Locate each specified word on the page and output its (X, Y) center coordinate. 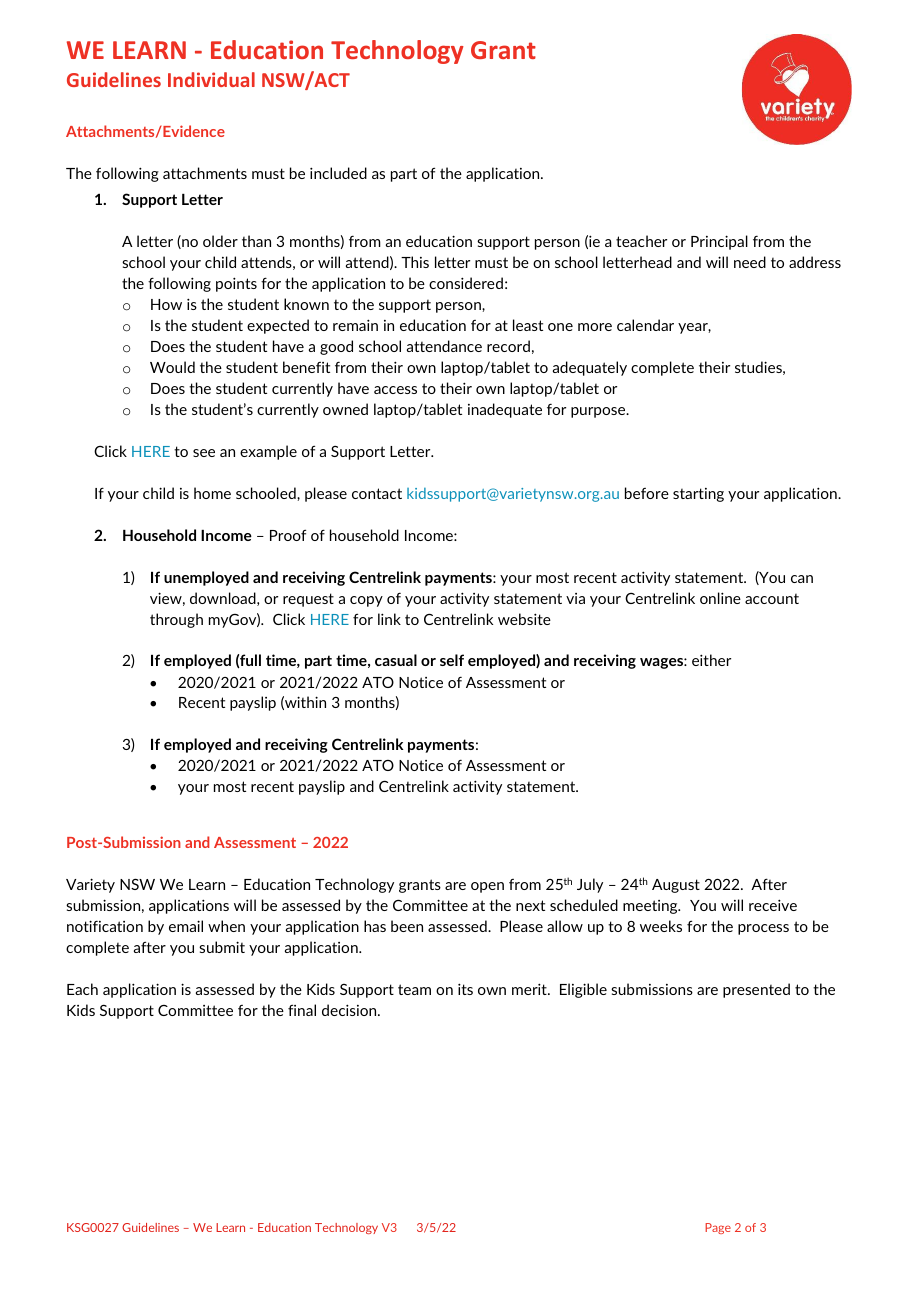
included (338, 173)
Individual (211, 79)
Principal (719, 242)
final (302, 1010)
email (186, 926)
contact (377, 493)
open (487, 887)
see (204, 453)
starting (698, 495)
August (676, 886)
